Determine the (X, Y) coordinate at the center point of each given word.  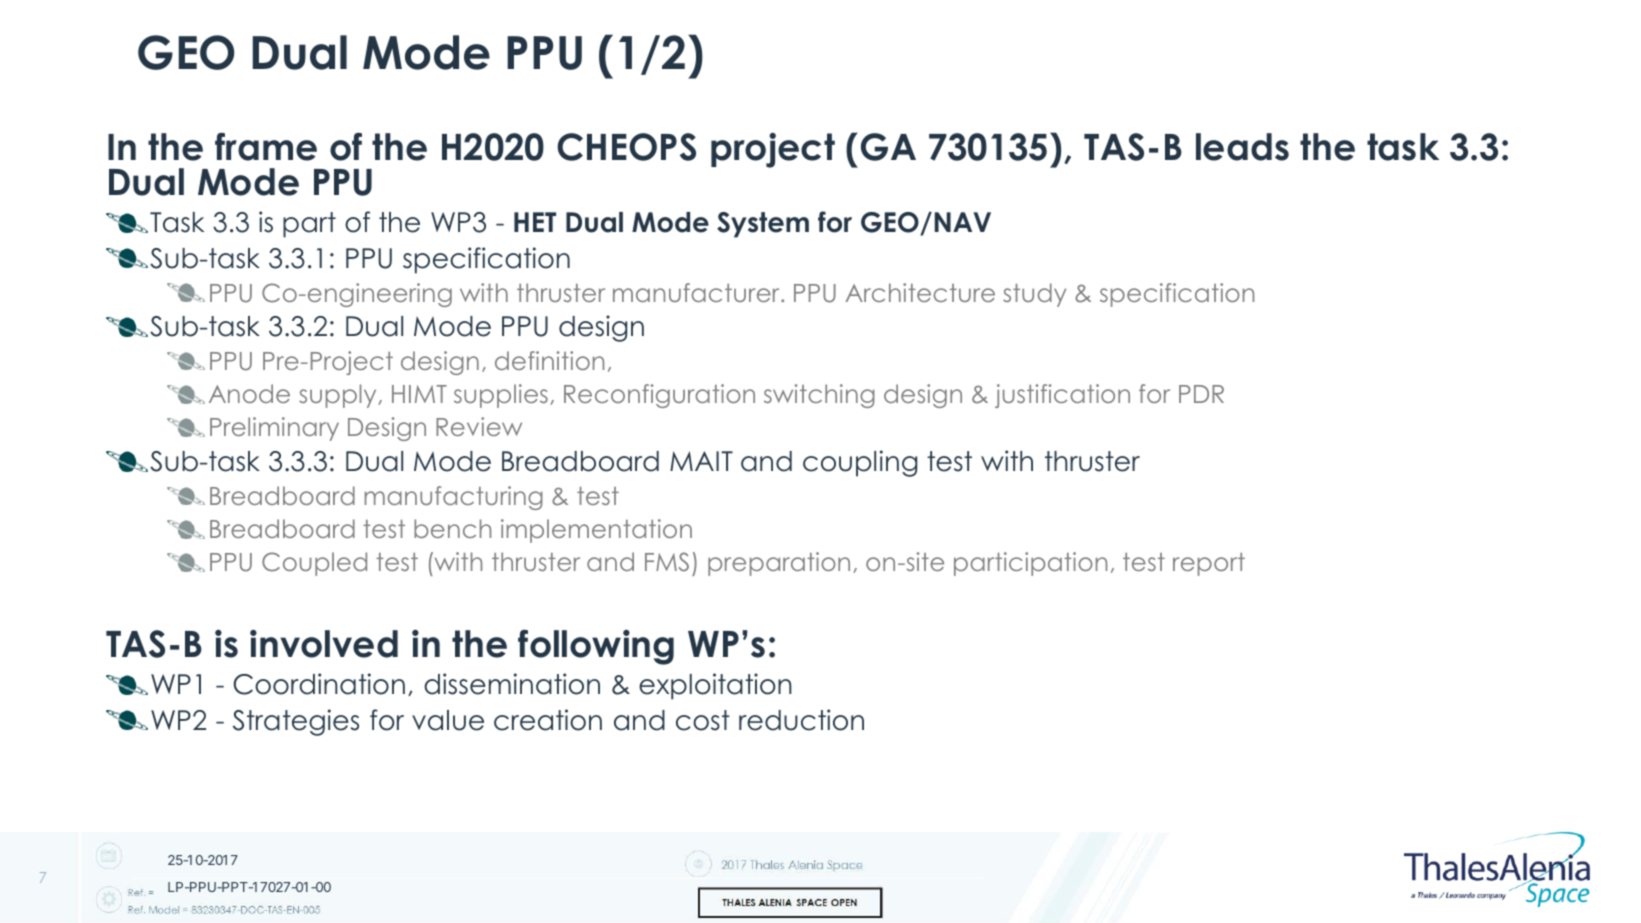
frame (266, 146)
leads (1242, 147)
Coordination (319, 684)
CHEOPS (626, 147)
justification (1062, 396)
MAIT (701, 461)
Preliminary (274, 429)
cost (703, 720)
